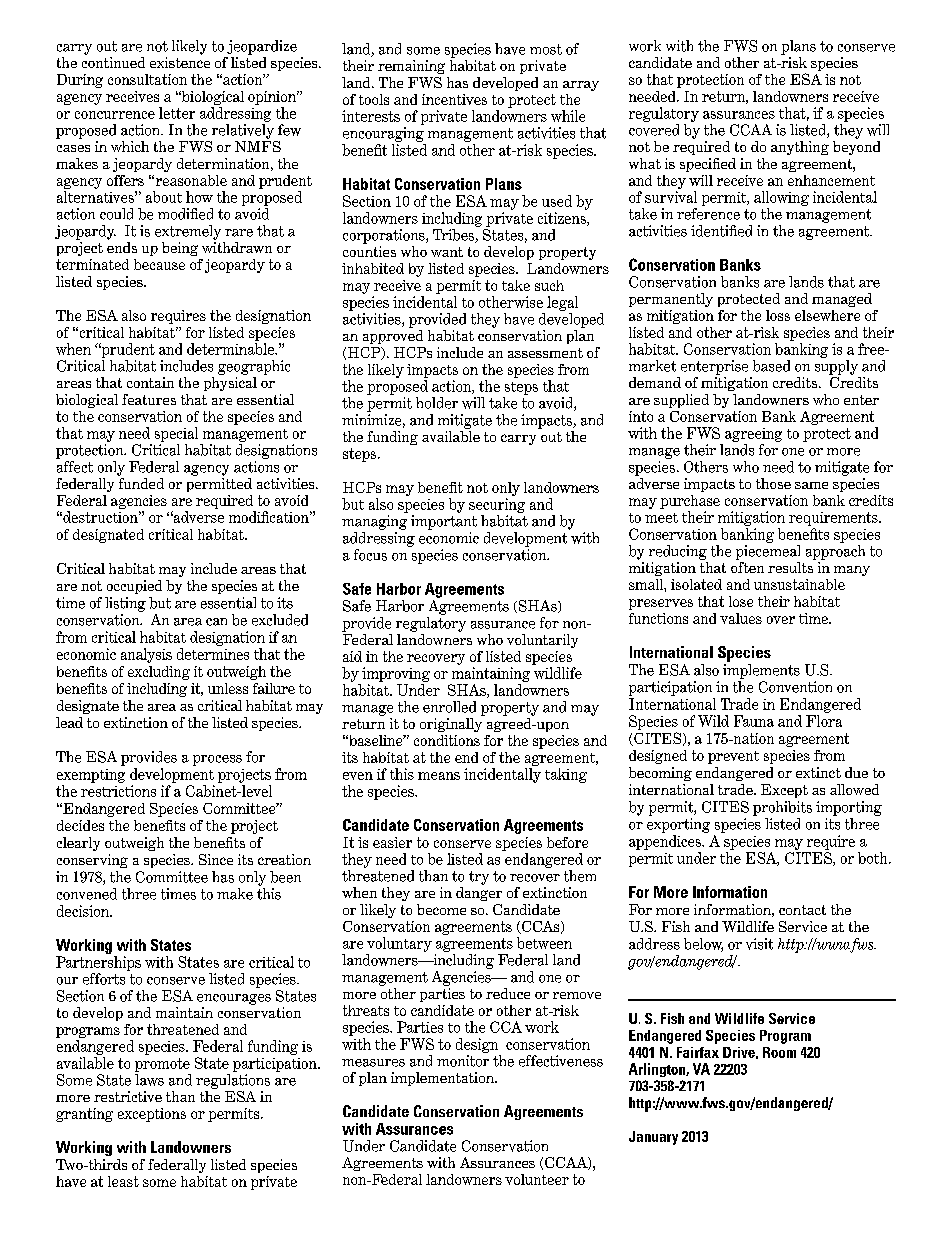 The width and height of the page is (952, 1233). I want to click on values, so click(741, 618).
